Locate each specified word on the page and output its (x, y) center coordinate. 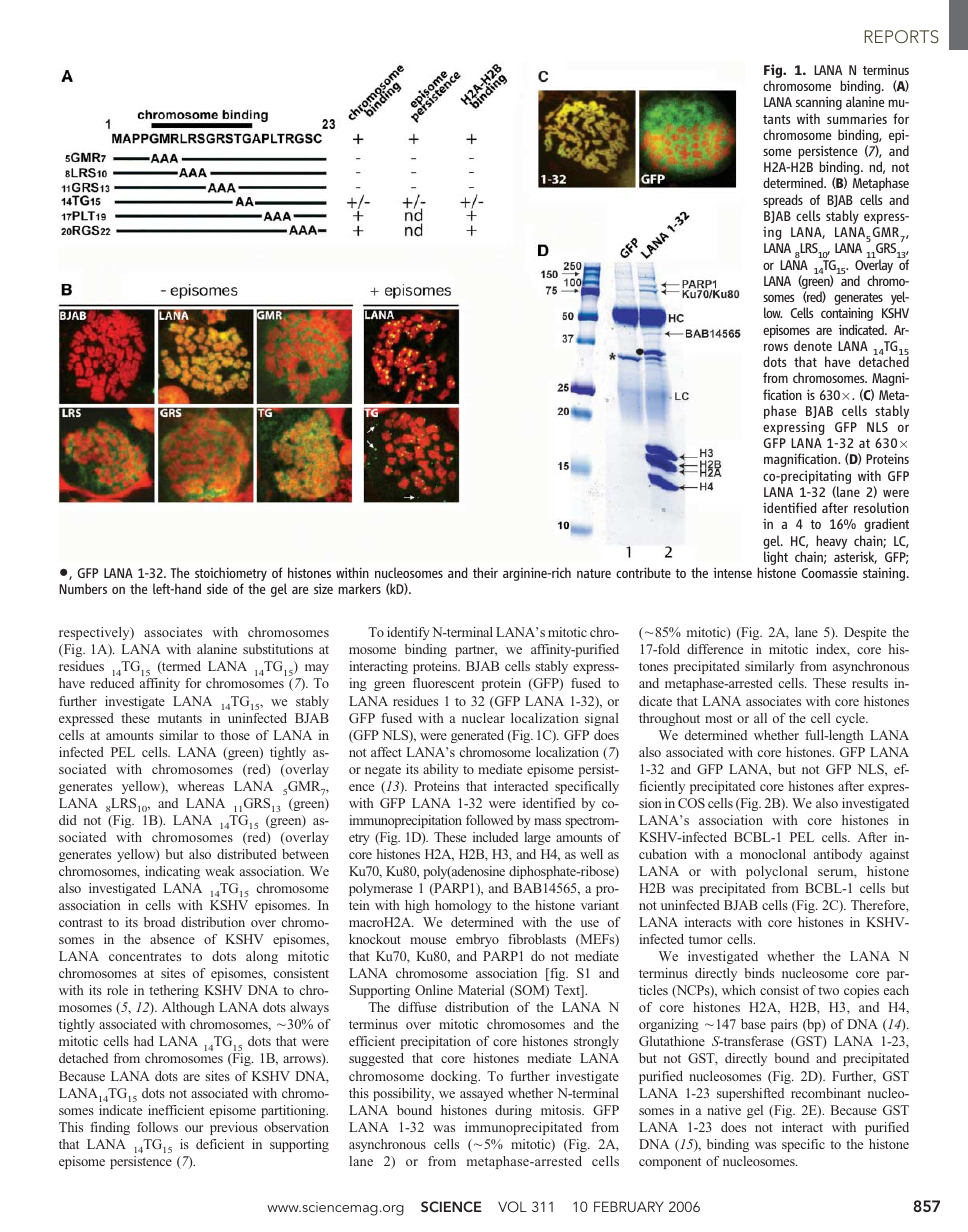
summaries (857, 118)
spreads (783, 201)
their (485, 572)
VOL (512, 1206)
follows (157, 1127)
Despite (865, 633)
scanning (819, 103)
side (217, 588)
